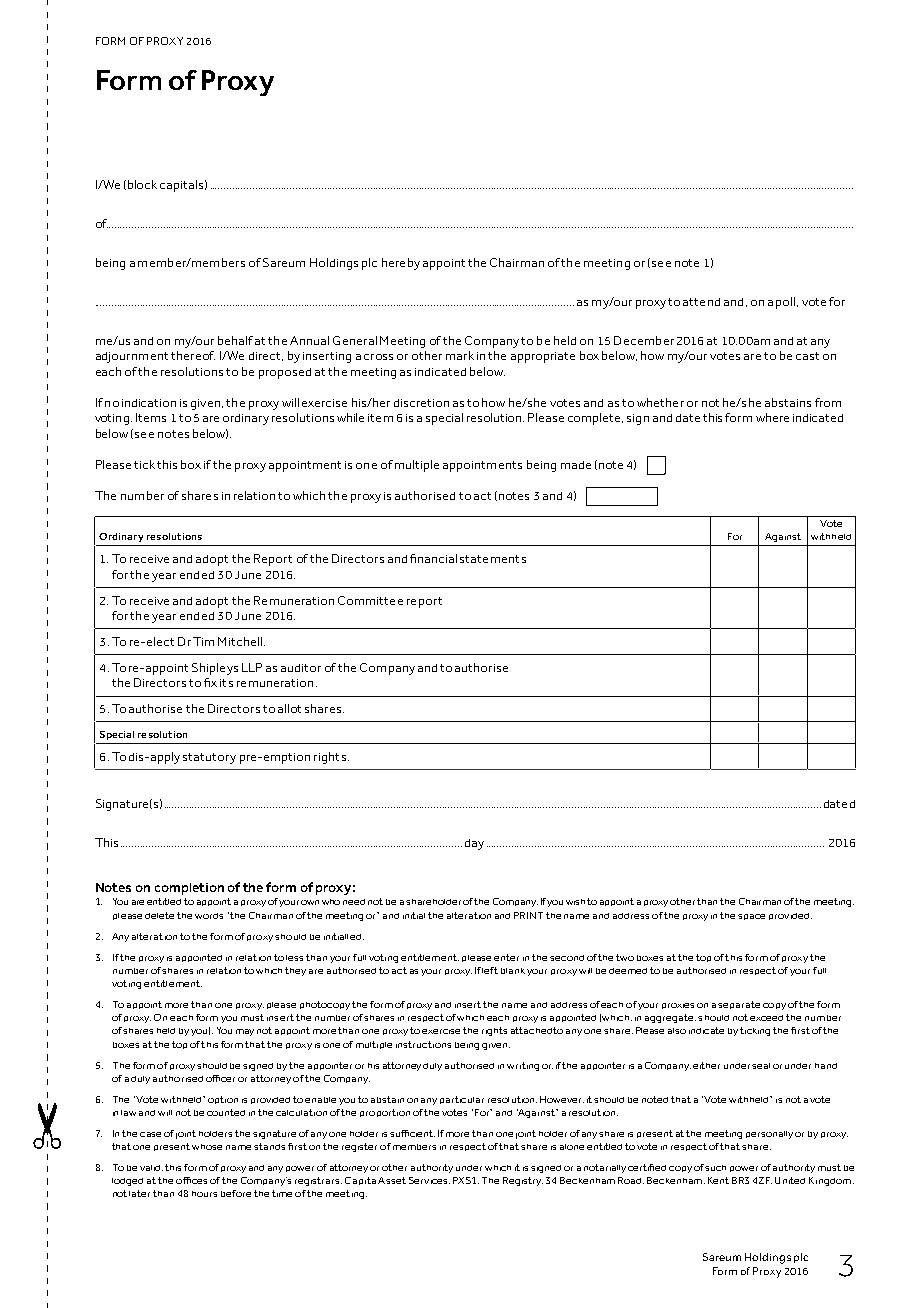 The width and height of the screenshot is (924, 1308). Describe the element at coordinates (401, 264) in the screenshot. I see `hereby` at that location.
